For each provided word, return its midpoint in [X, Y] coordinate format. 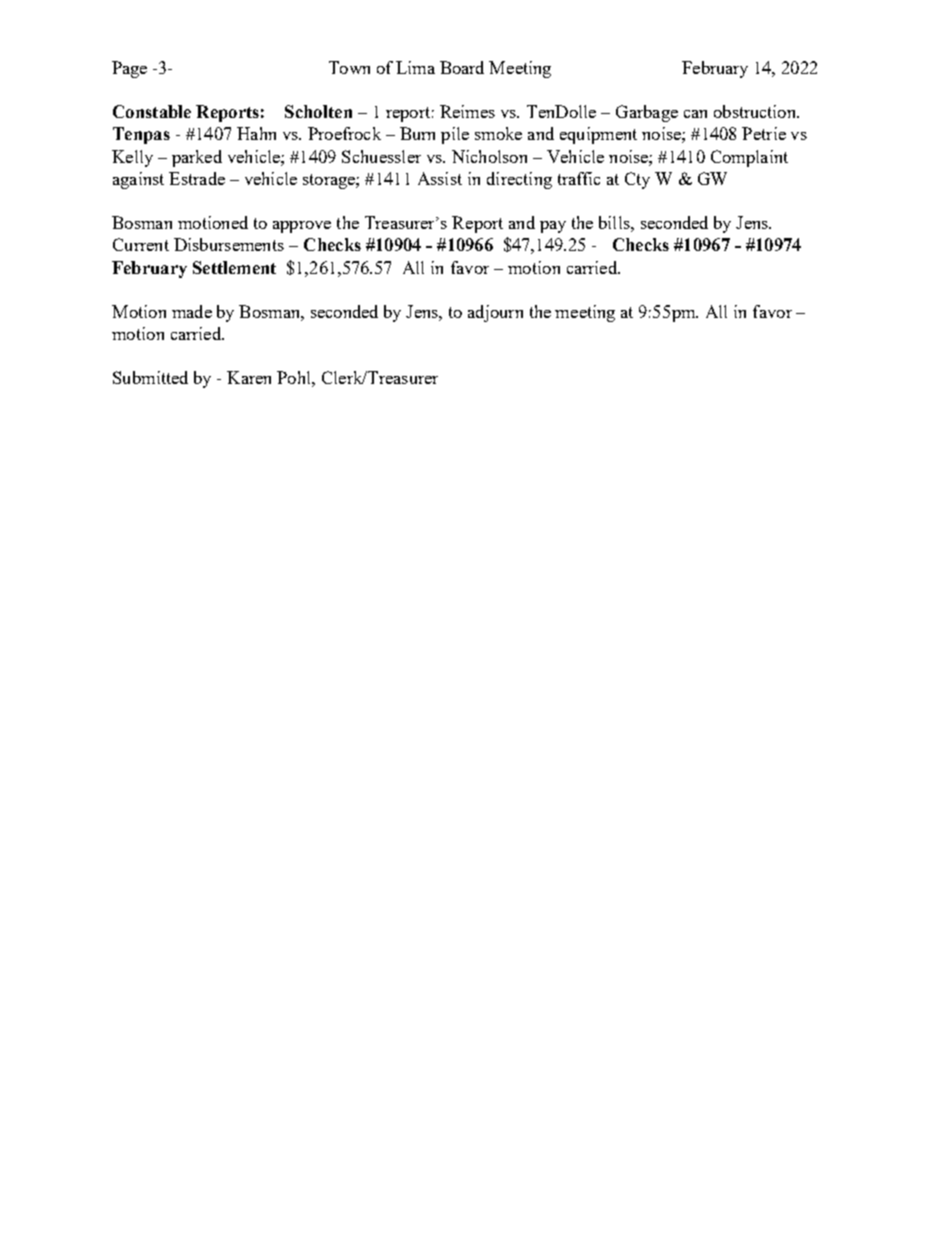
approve [302, 227]
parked [197, 158]
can [695, 114]
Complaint [749, 158]
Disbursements [229, 244]
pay [553, 227]
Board [462, 67]
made [192, 311]
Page [129, 69]
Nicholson [489, 156]
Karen [249, 377]
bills [615, 222]
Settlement [234, 267]
